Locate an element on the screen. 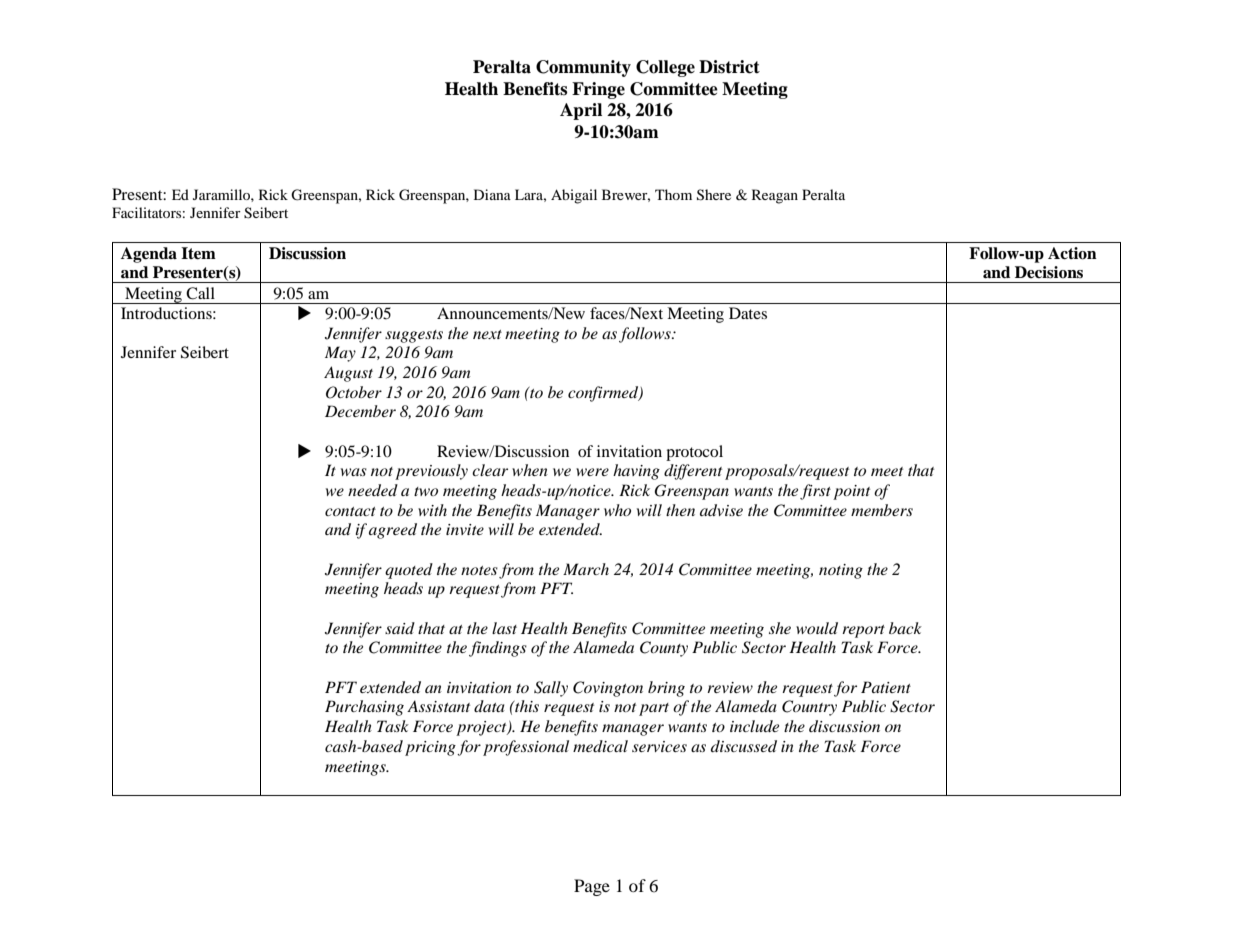 The image size is (1233, 952). Fringe is located at coordinates (598, 90).
